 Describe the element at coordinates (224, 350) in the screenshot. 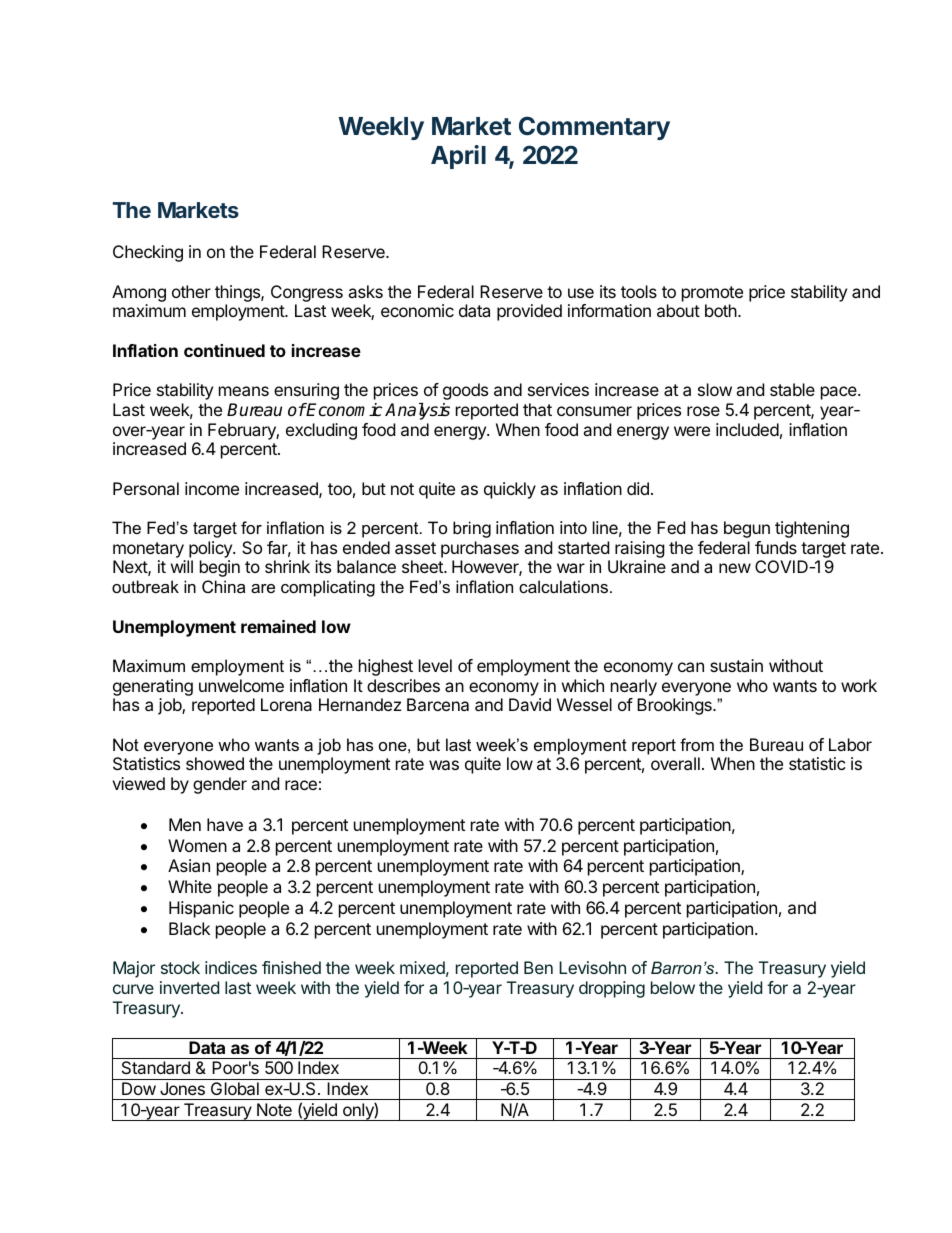

I see `continued` at that location.
